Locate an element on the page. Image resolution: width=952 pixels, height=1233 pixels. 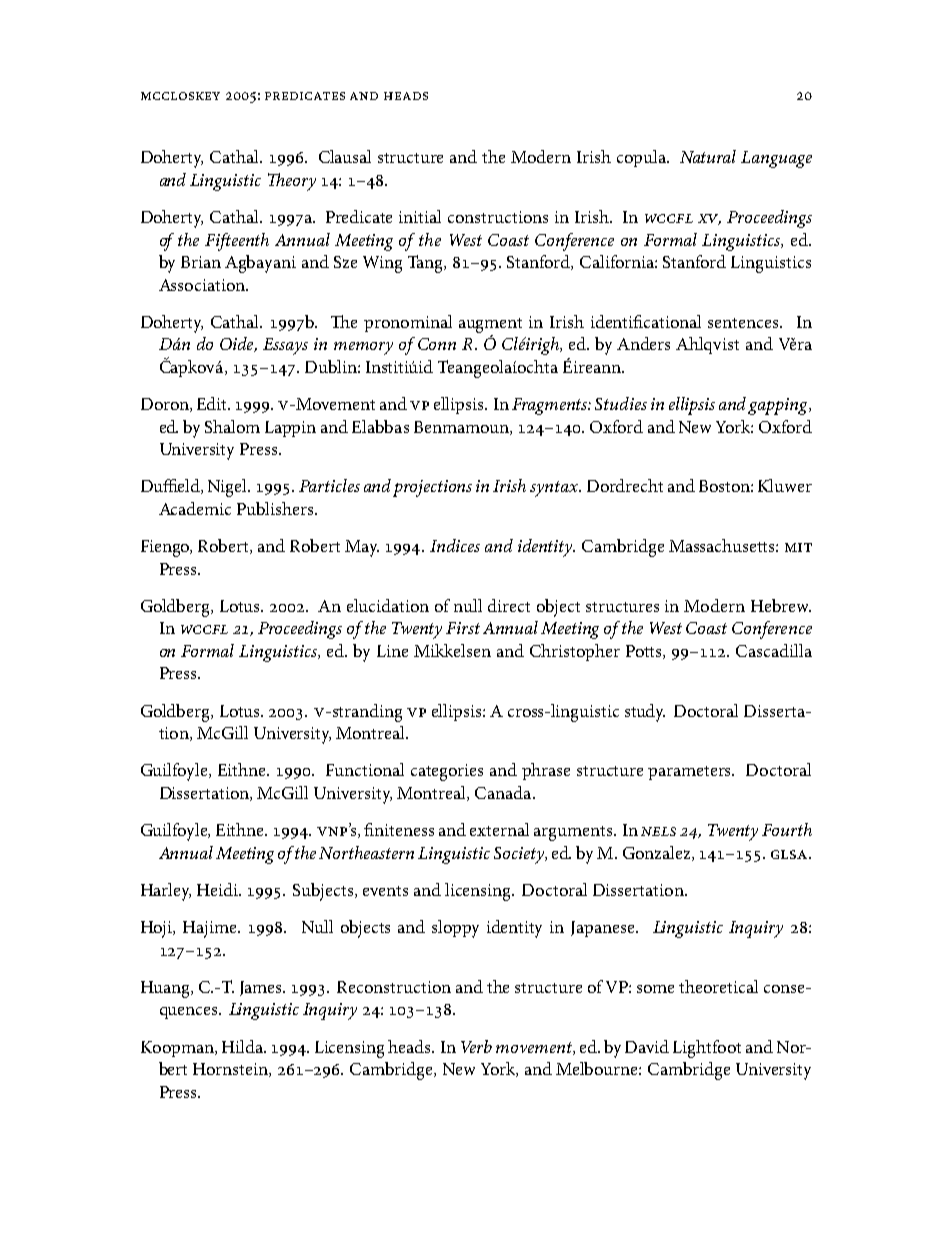
initial is located at coordinates (420, 216).
